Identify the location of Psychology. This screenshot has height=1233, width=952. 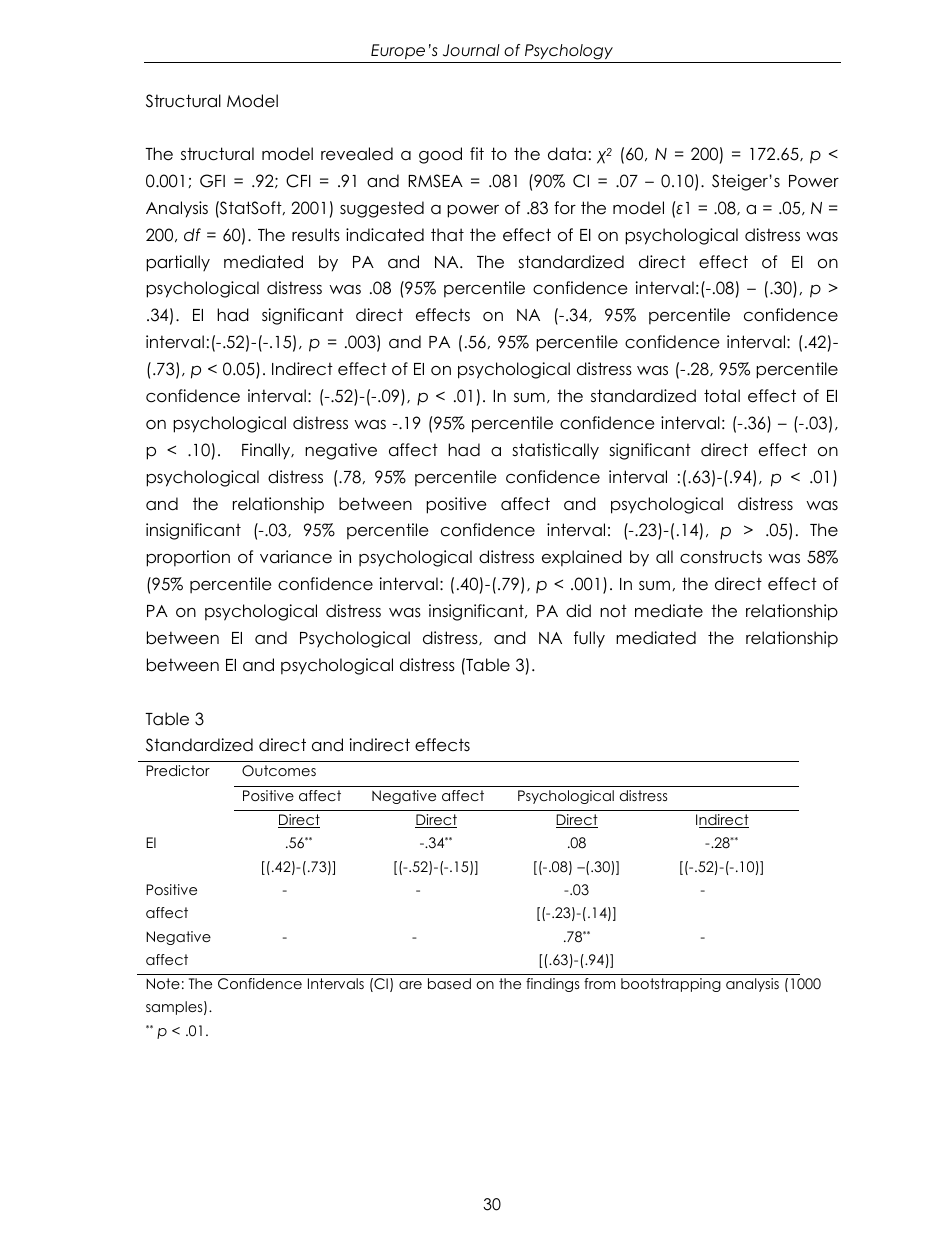
(569, 53).
